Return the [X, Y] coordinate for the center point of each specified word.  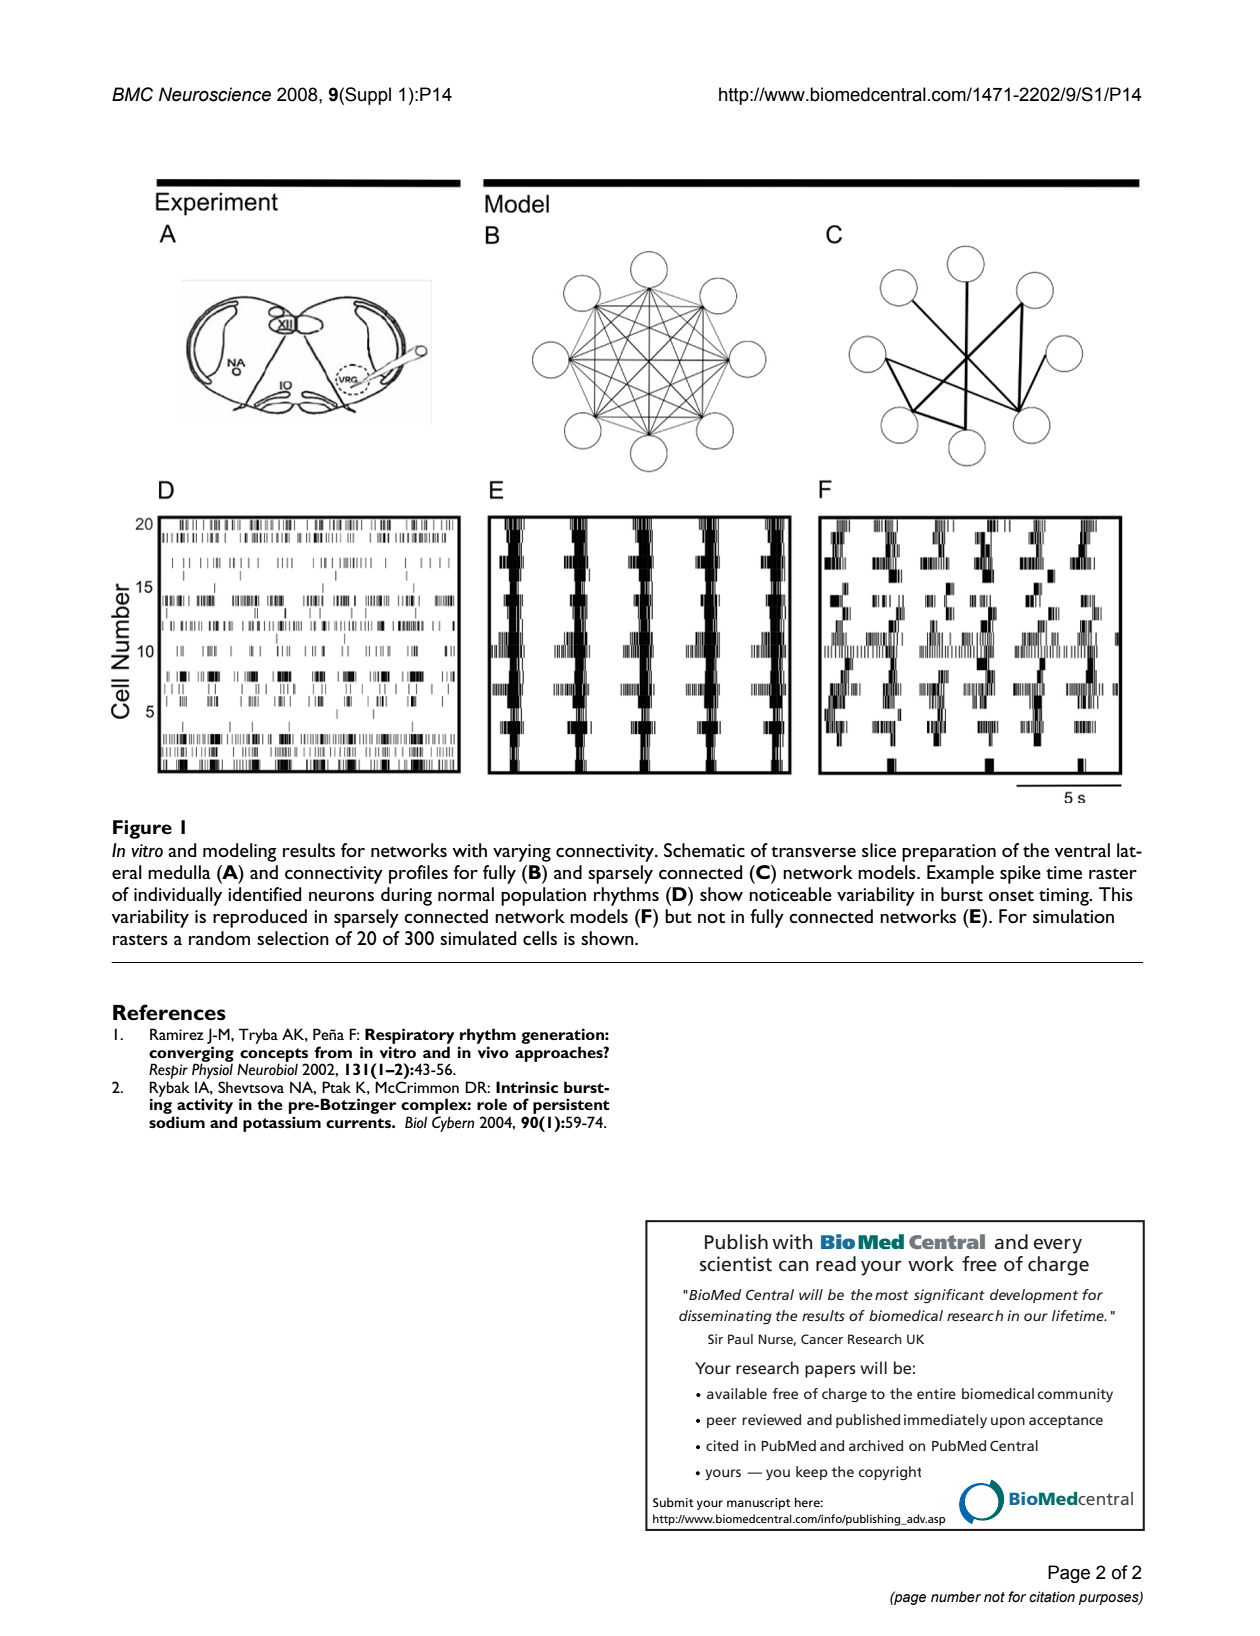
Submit [673, 1502]
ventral [1082, 850]
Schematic [704, 850]
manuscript [759, 1504]
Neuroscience [215, 94]
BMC [132, 94]
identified [264, 894]
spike [1020, 874]
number [956, 1597]
